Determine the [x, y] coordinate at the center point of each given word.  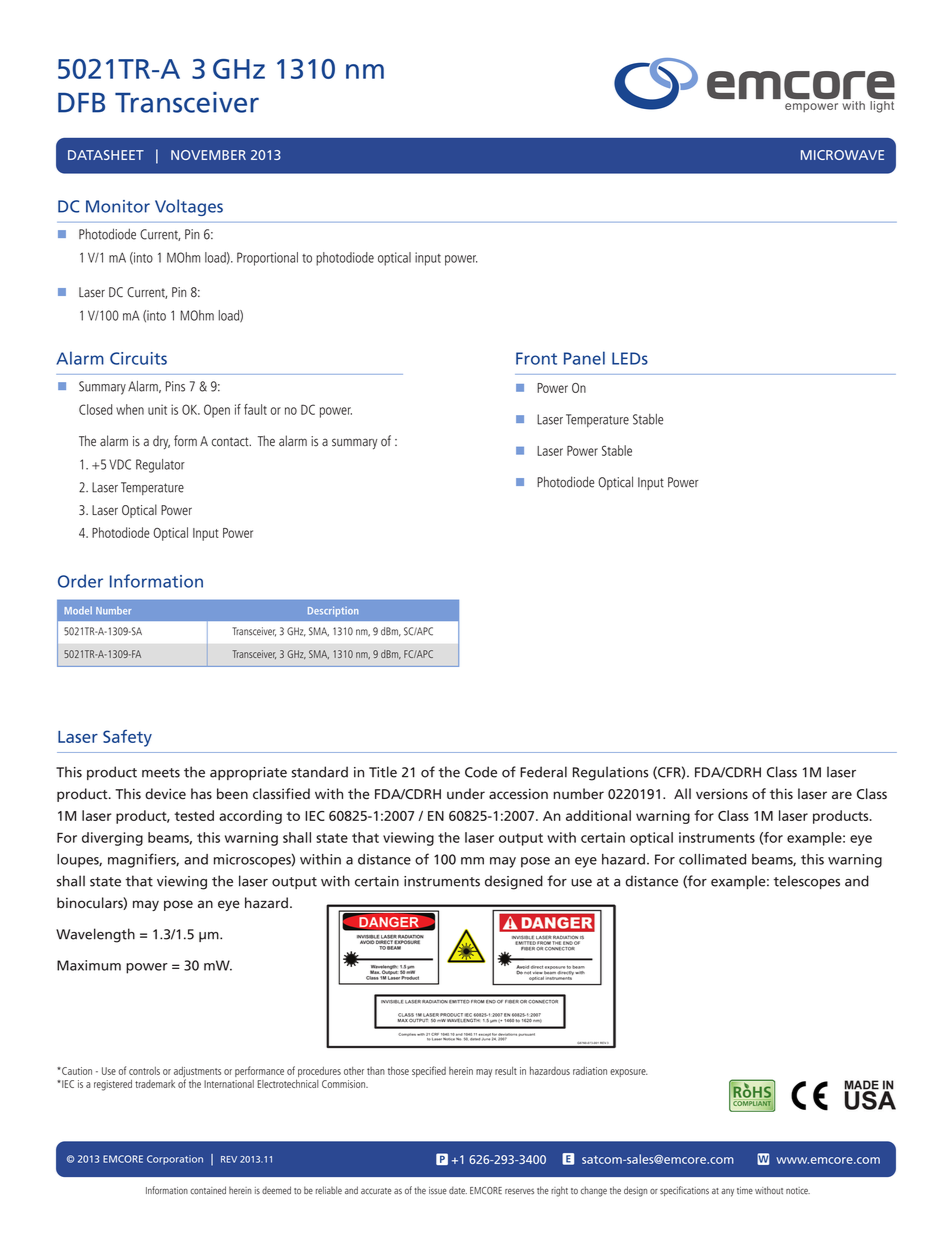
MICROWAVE [842, 155]
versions [722, 794]
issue [438, 1191]
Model [78, 610]
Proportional [267, 259]
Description [333, 611]
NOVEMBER [208, 155]
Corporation [175, 1160]
